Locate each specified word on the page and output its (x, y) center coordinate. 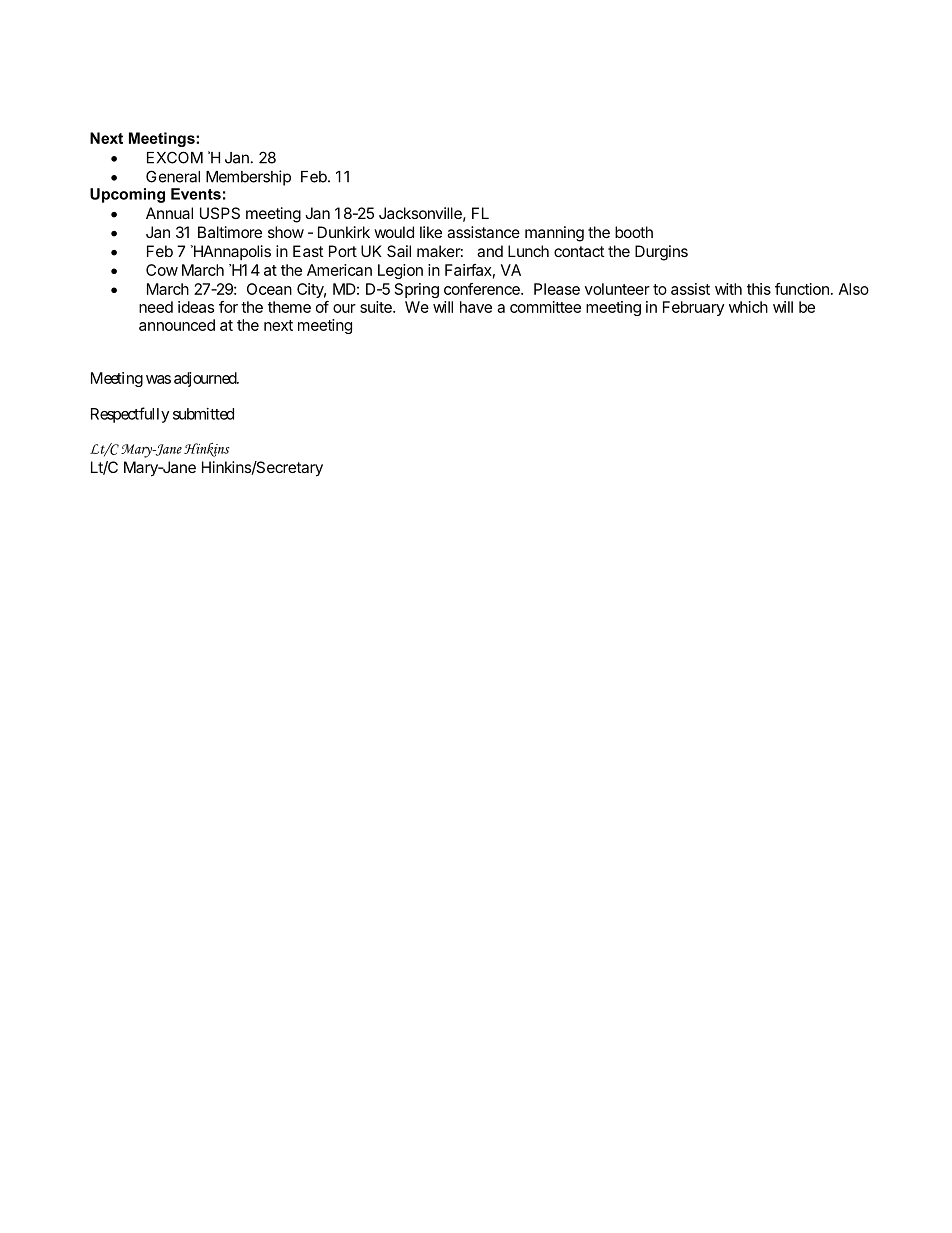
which (748, 307)
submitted (203, 414)
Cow (162, 270)
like (431, 232)
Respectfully (130, 415)
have (476, 307)
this (759, 289)
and (490, 251)
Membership (248, 178)
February (693, 308)
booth (634, 232)
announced (177, 325)
